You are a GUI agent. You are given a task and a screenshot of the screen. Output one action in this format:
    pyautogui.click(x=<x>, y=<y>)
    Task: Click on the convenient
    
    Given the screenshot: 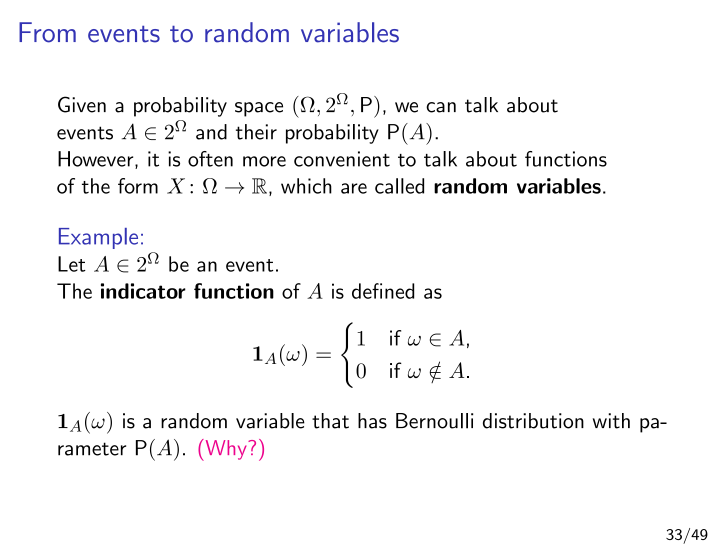 What is the action you would take?
    pyautogui.click(x=342, y=159)
